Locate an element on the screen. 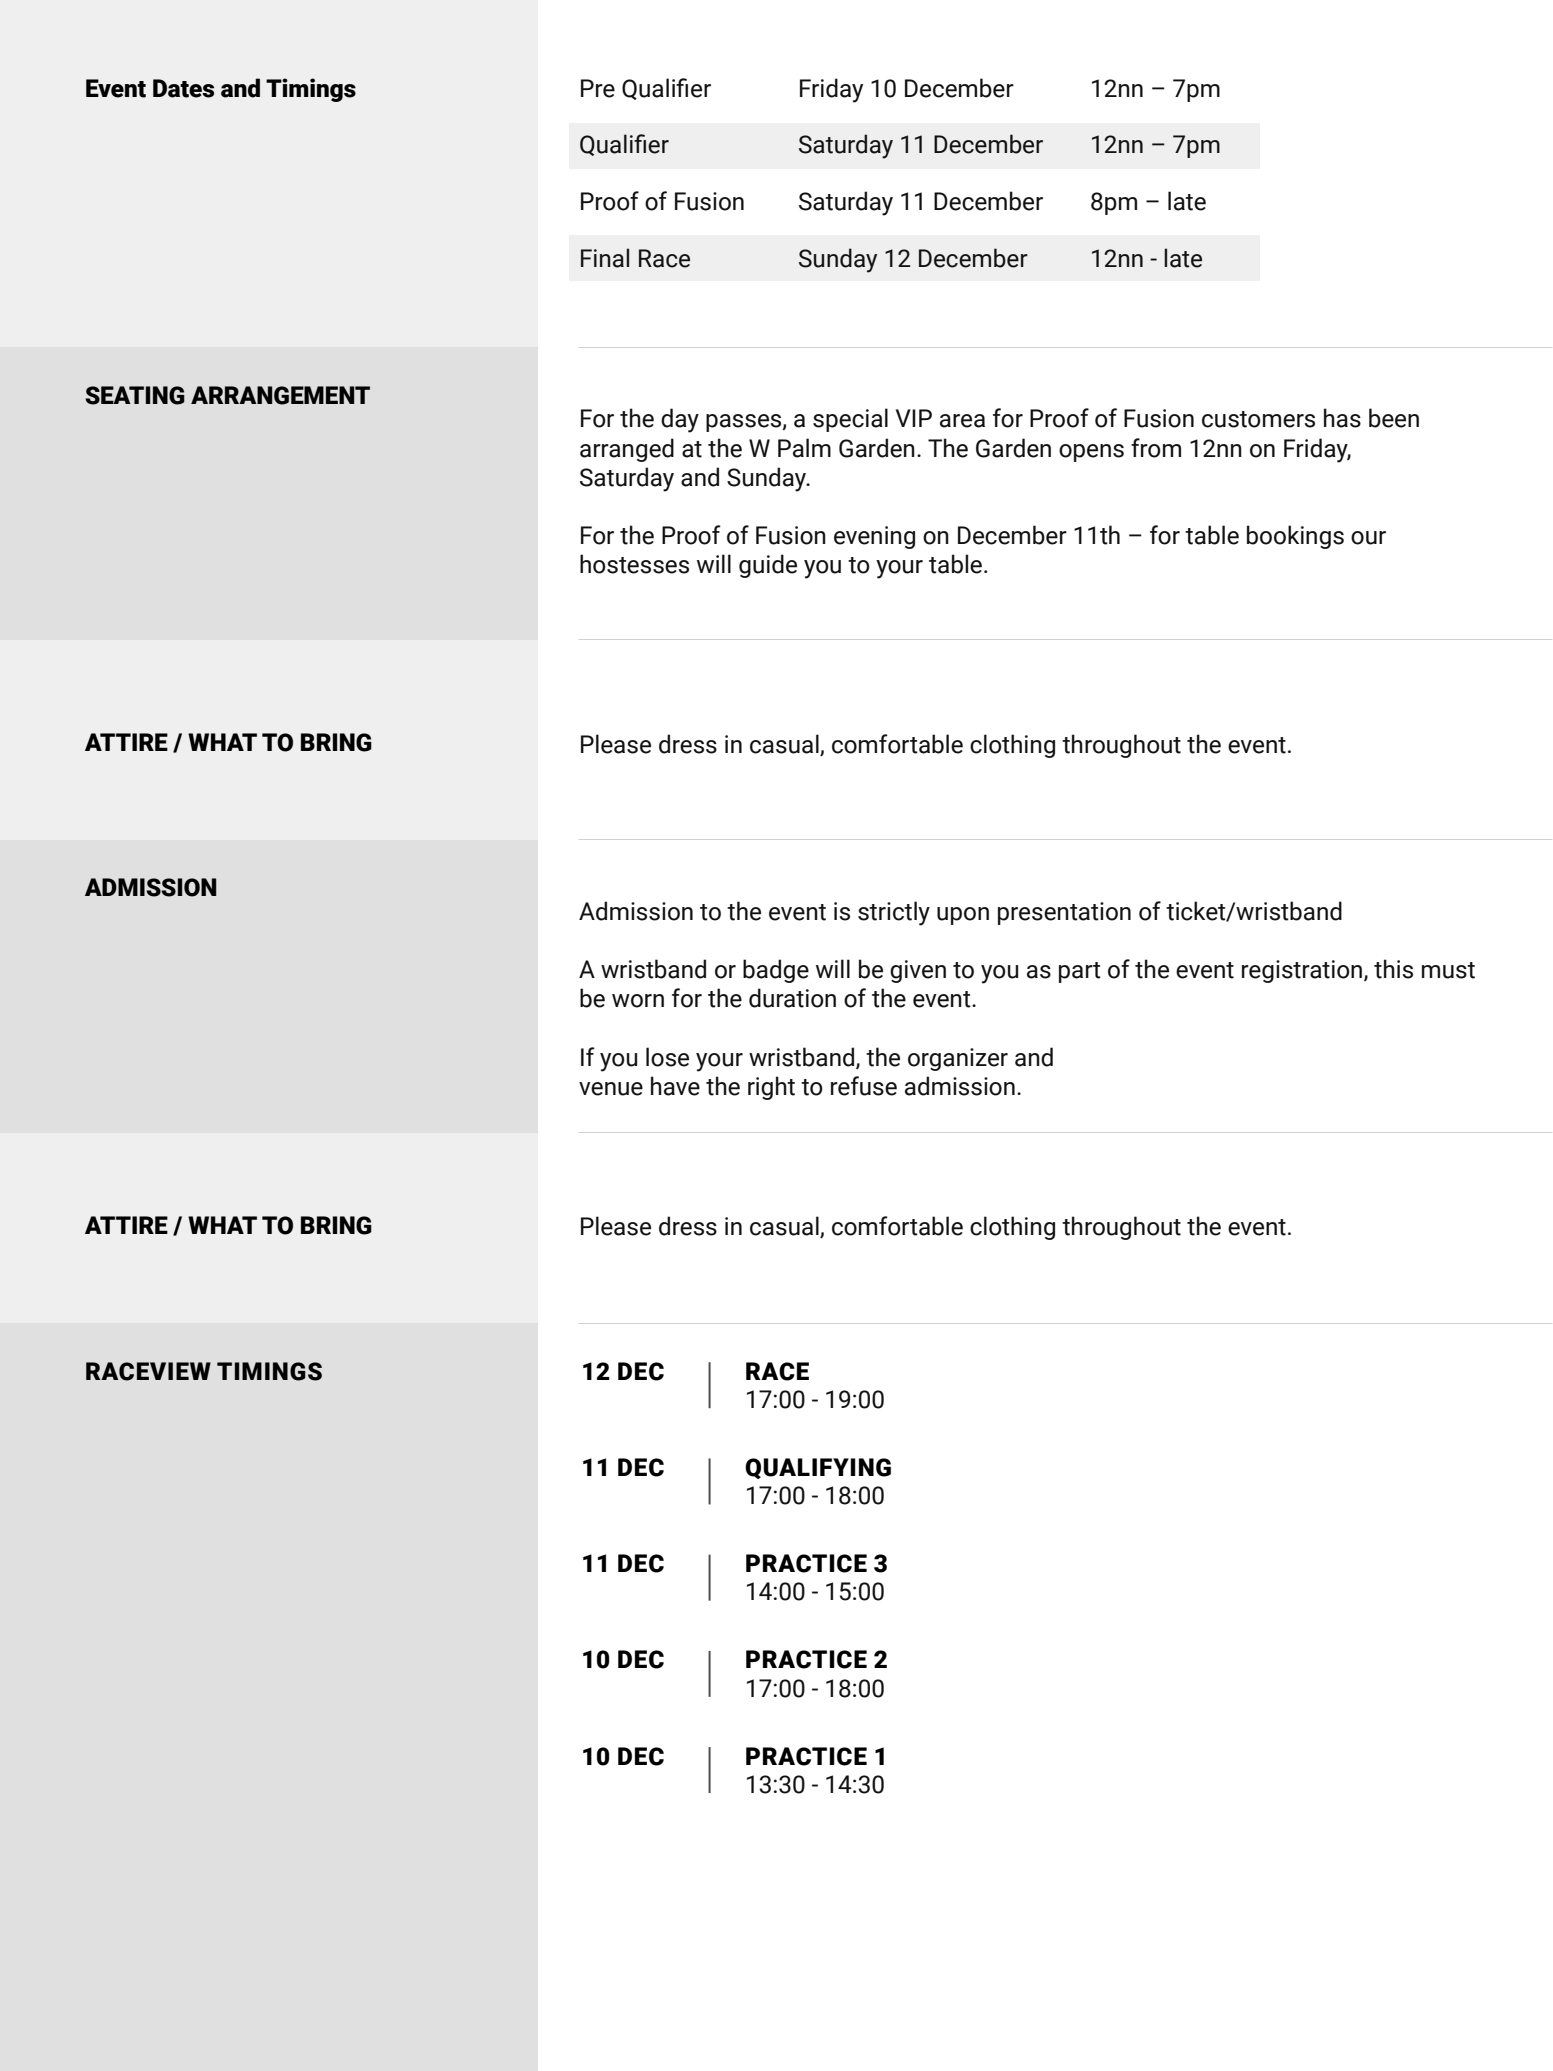 The width and height of the screenshot is (1553, 2071). strictly is located at coordinates (894, 913).
